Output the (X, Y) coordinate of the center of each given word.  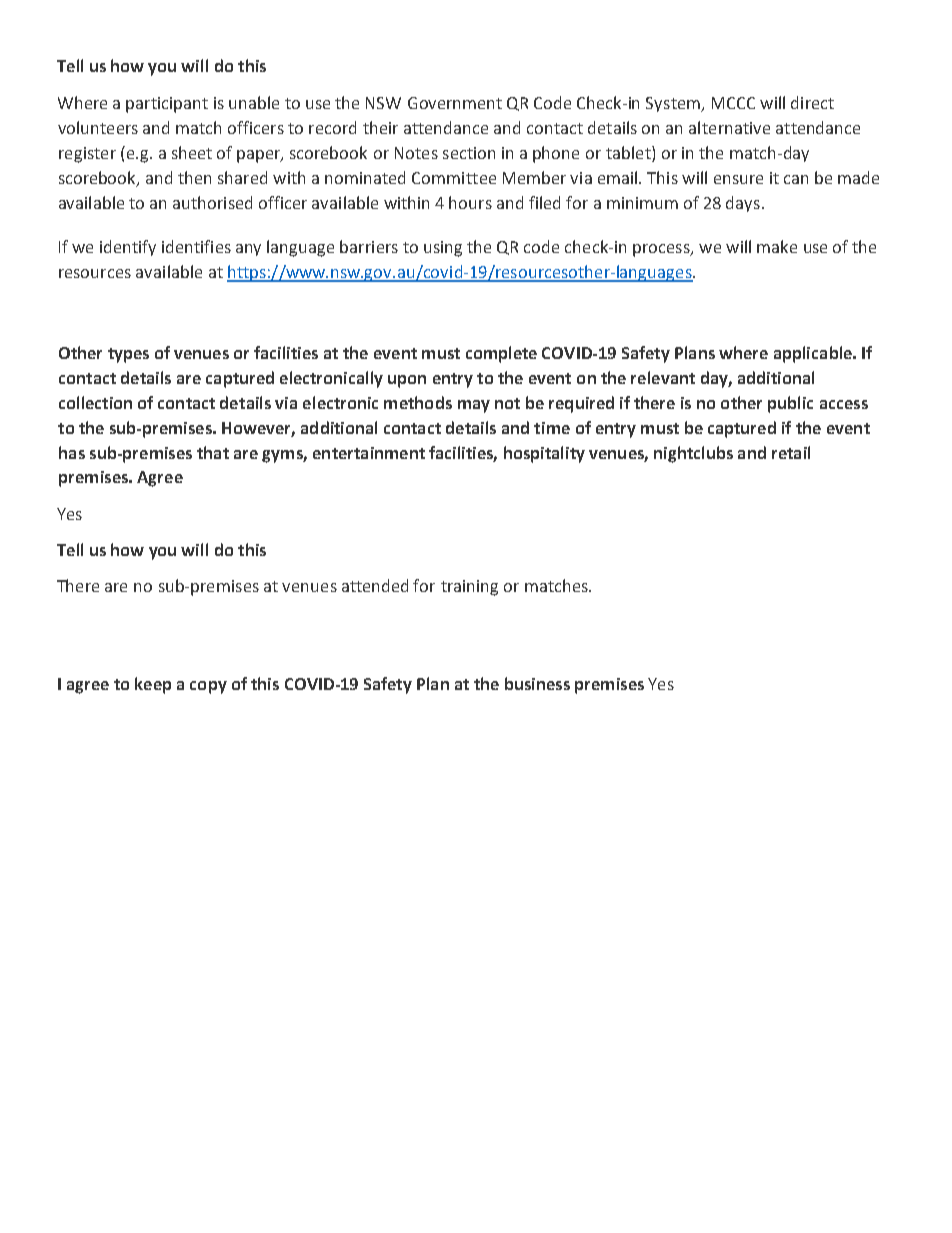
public (790, 404)
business (537, 683)
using (443, 249)
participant (167, 105)
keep (153, 685)
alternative (729, 127)
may (474, 406)
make (777, 246)
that (213, 452)
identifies (196, 246)
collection (95, 402)
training (469, 588)
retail (791, 452)
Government (455, 103)
